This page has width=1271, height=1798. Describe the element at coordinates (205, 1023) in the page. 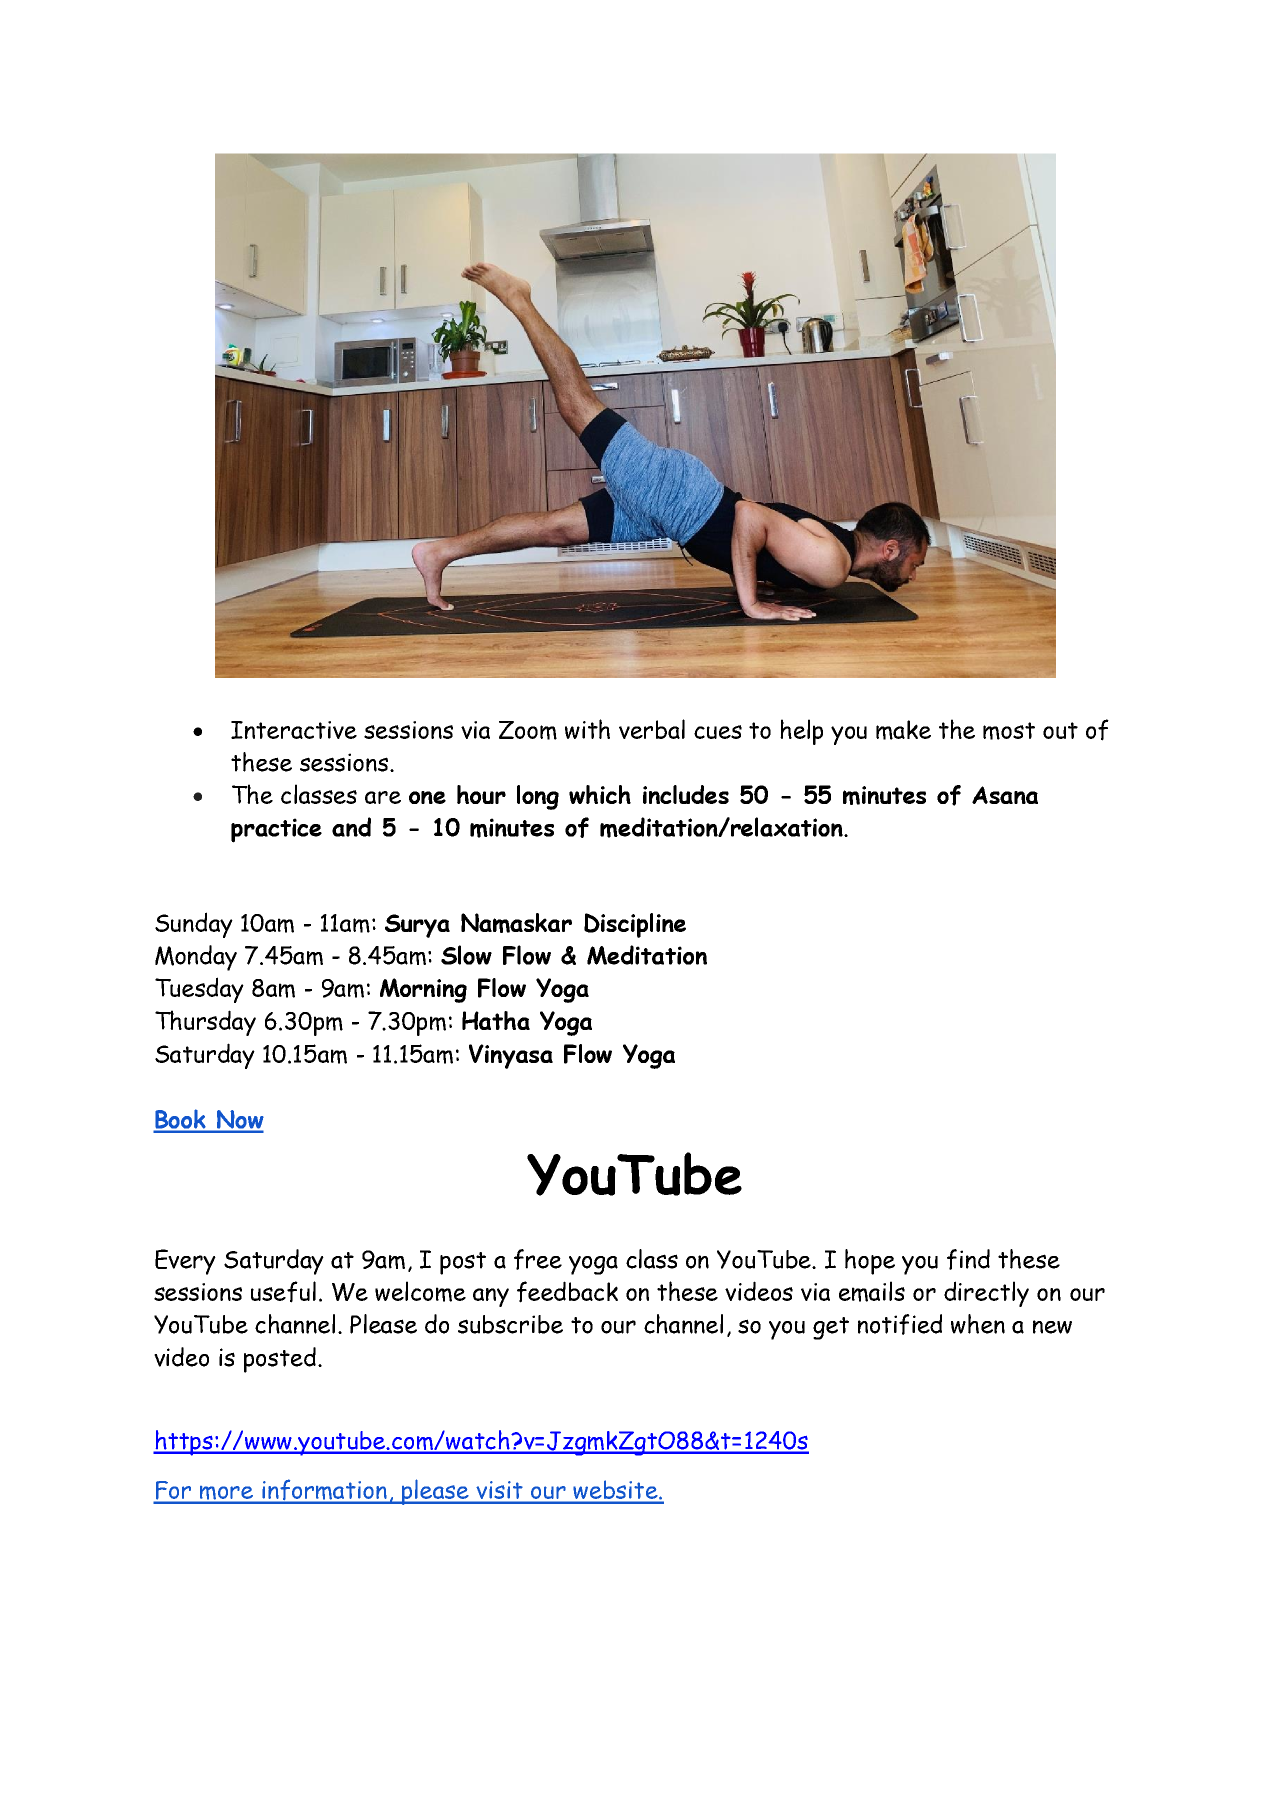

I see `Thursday` at that location.
